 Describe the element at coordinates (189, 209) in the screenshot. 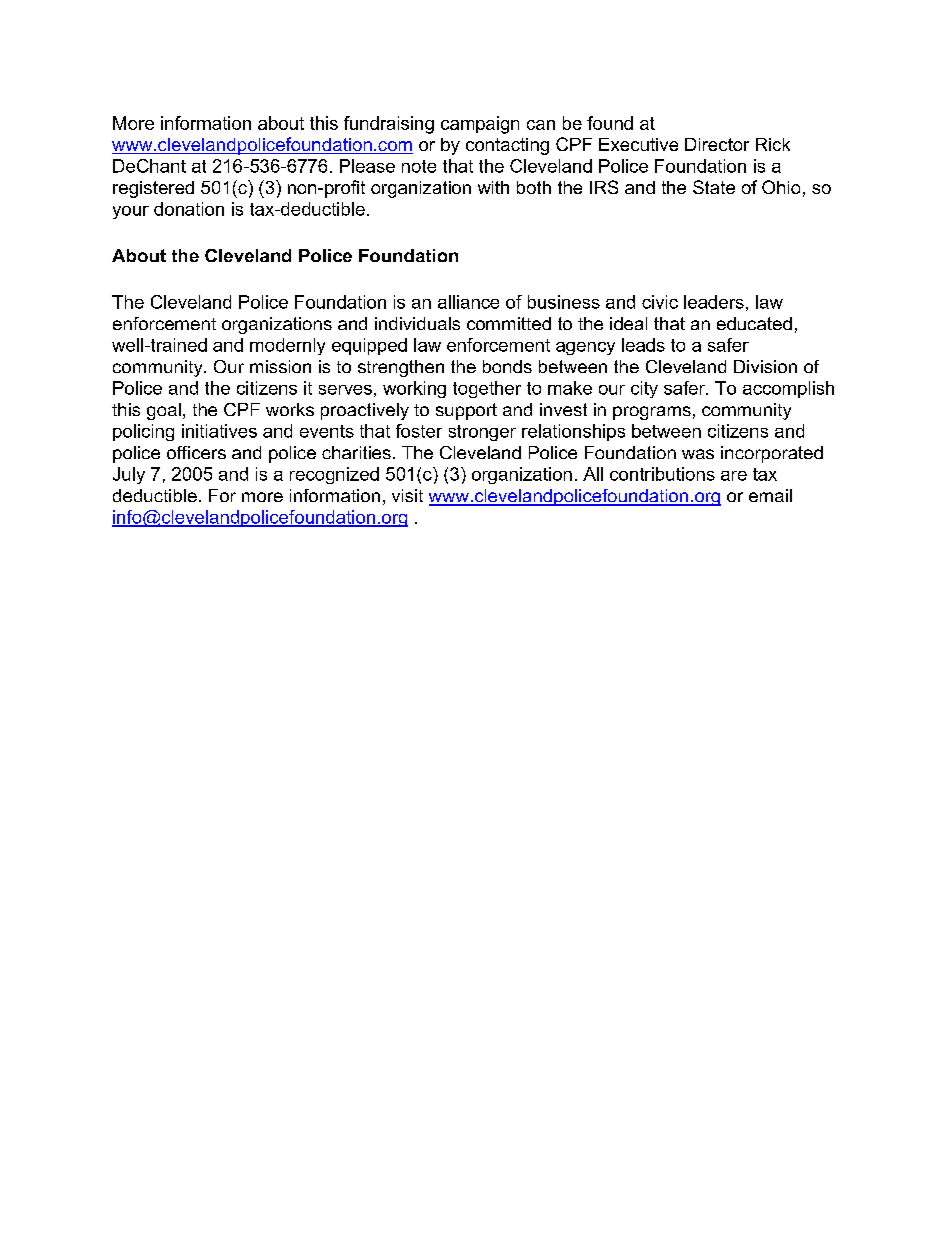

I see `donation` at that location.
